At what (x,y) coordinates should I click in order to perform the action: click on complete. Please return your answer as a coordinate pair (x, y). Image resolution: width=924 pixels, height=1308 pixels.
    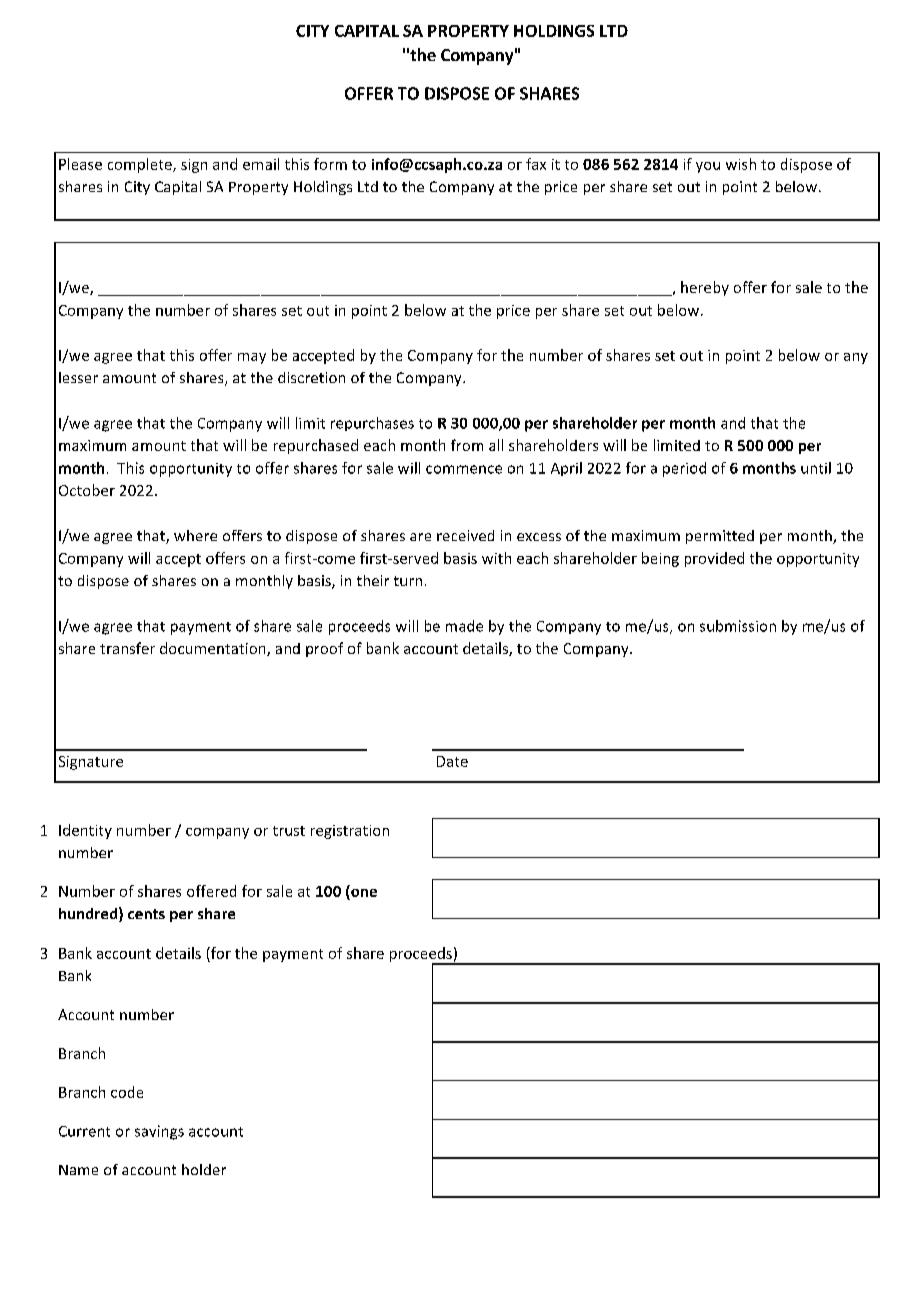
    Looking at the image, I should click on (141, 165).
